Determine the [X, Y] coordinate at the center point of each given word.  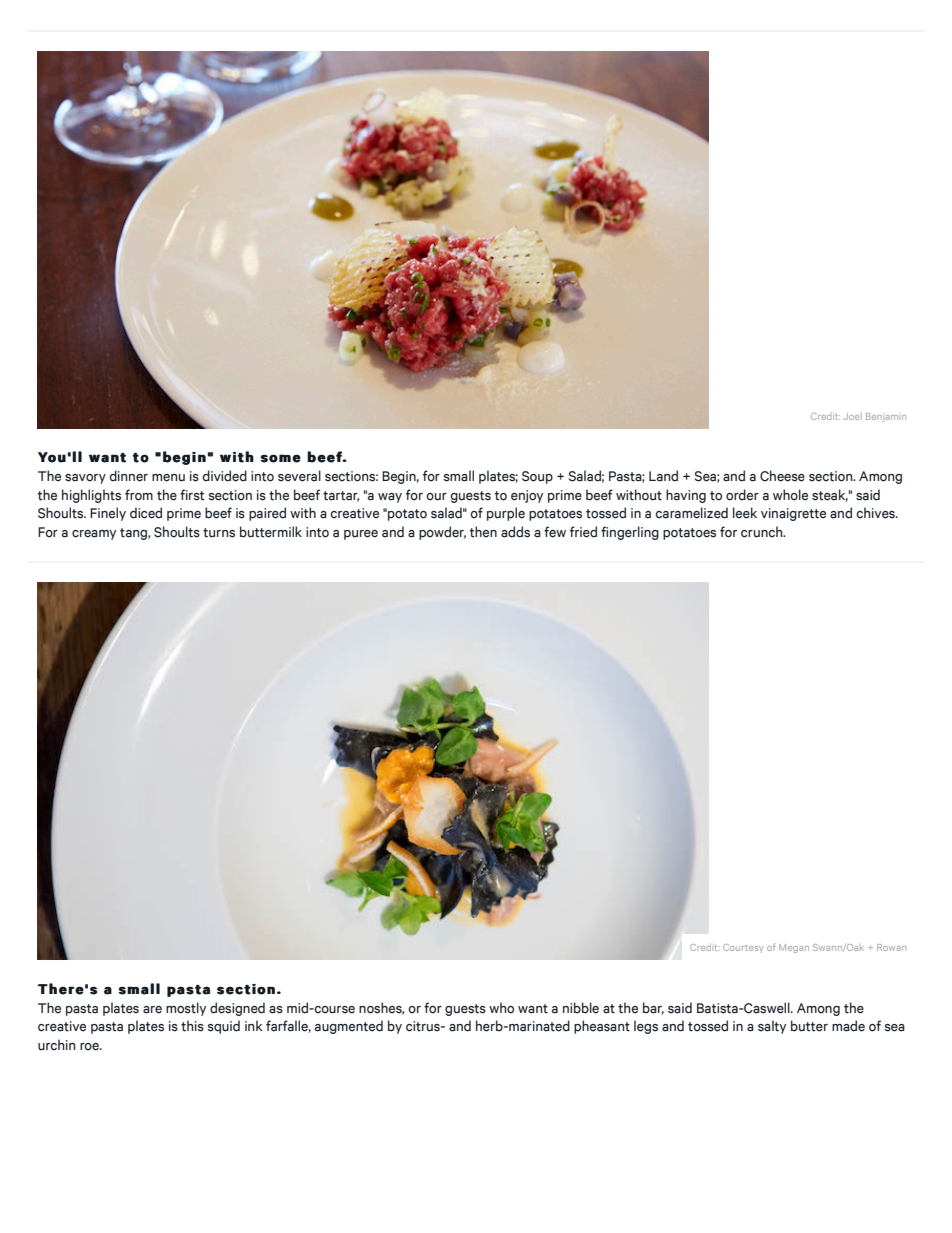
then [483, 532]
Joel [852, 416]
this [192, 1026]
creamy [94, 535]
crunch [763, 532]
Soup [537, 477]
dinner [128, 476]
